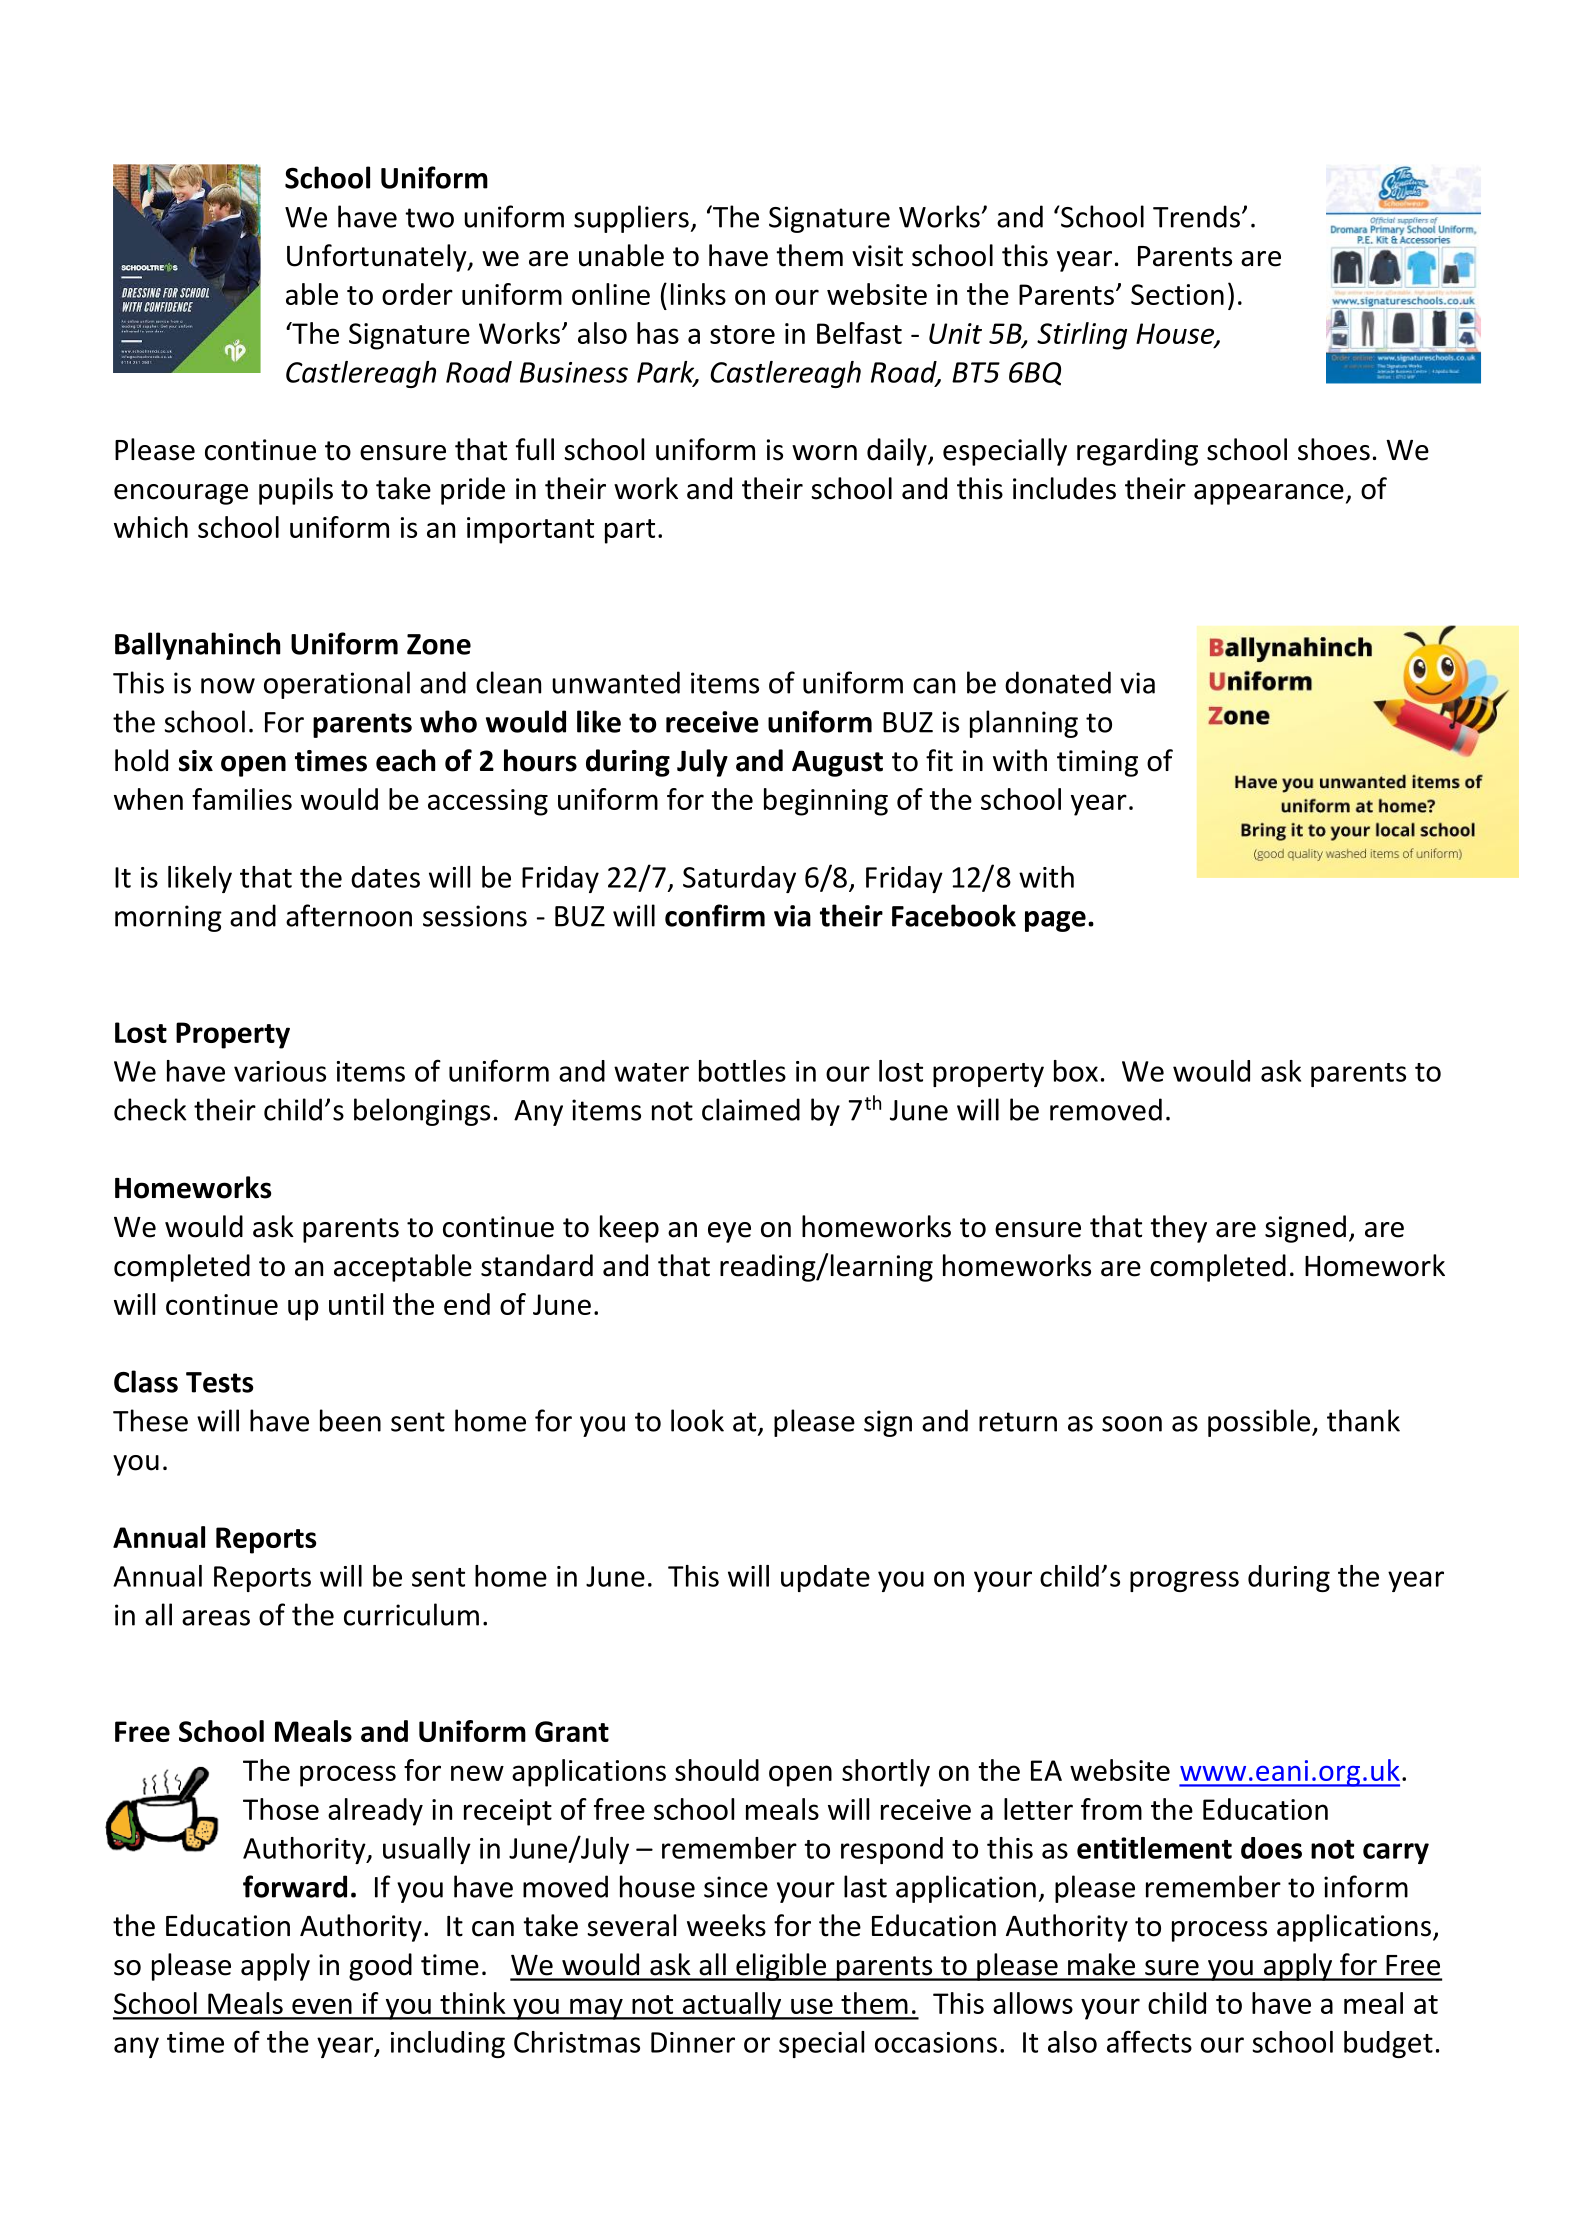 Image resolution: width=1578 pixels, height=2232 pixels. I want to click on operational, so click(337, 685).
